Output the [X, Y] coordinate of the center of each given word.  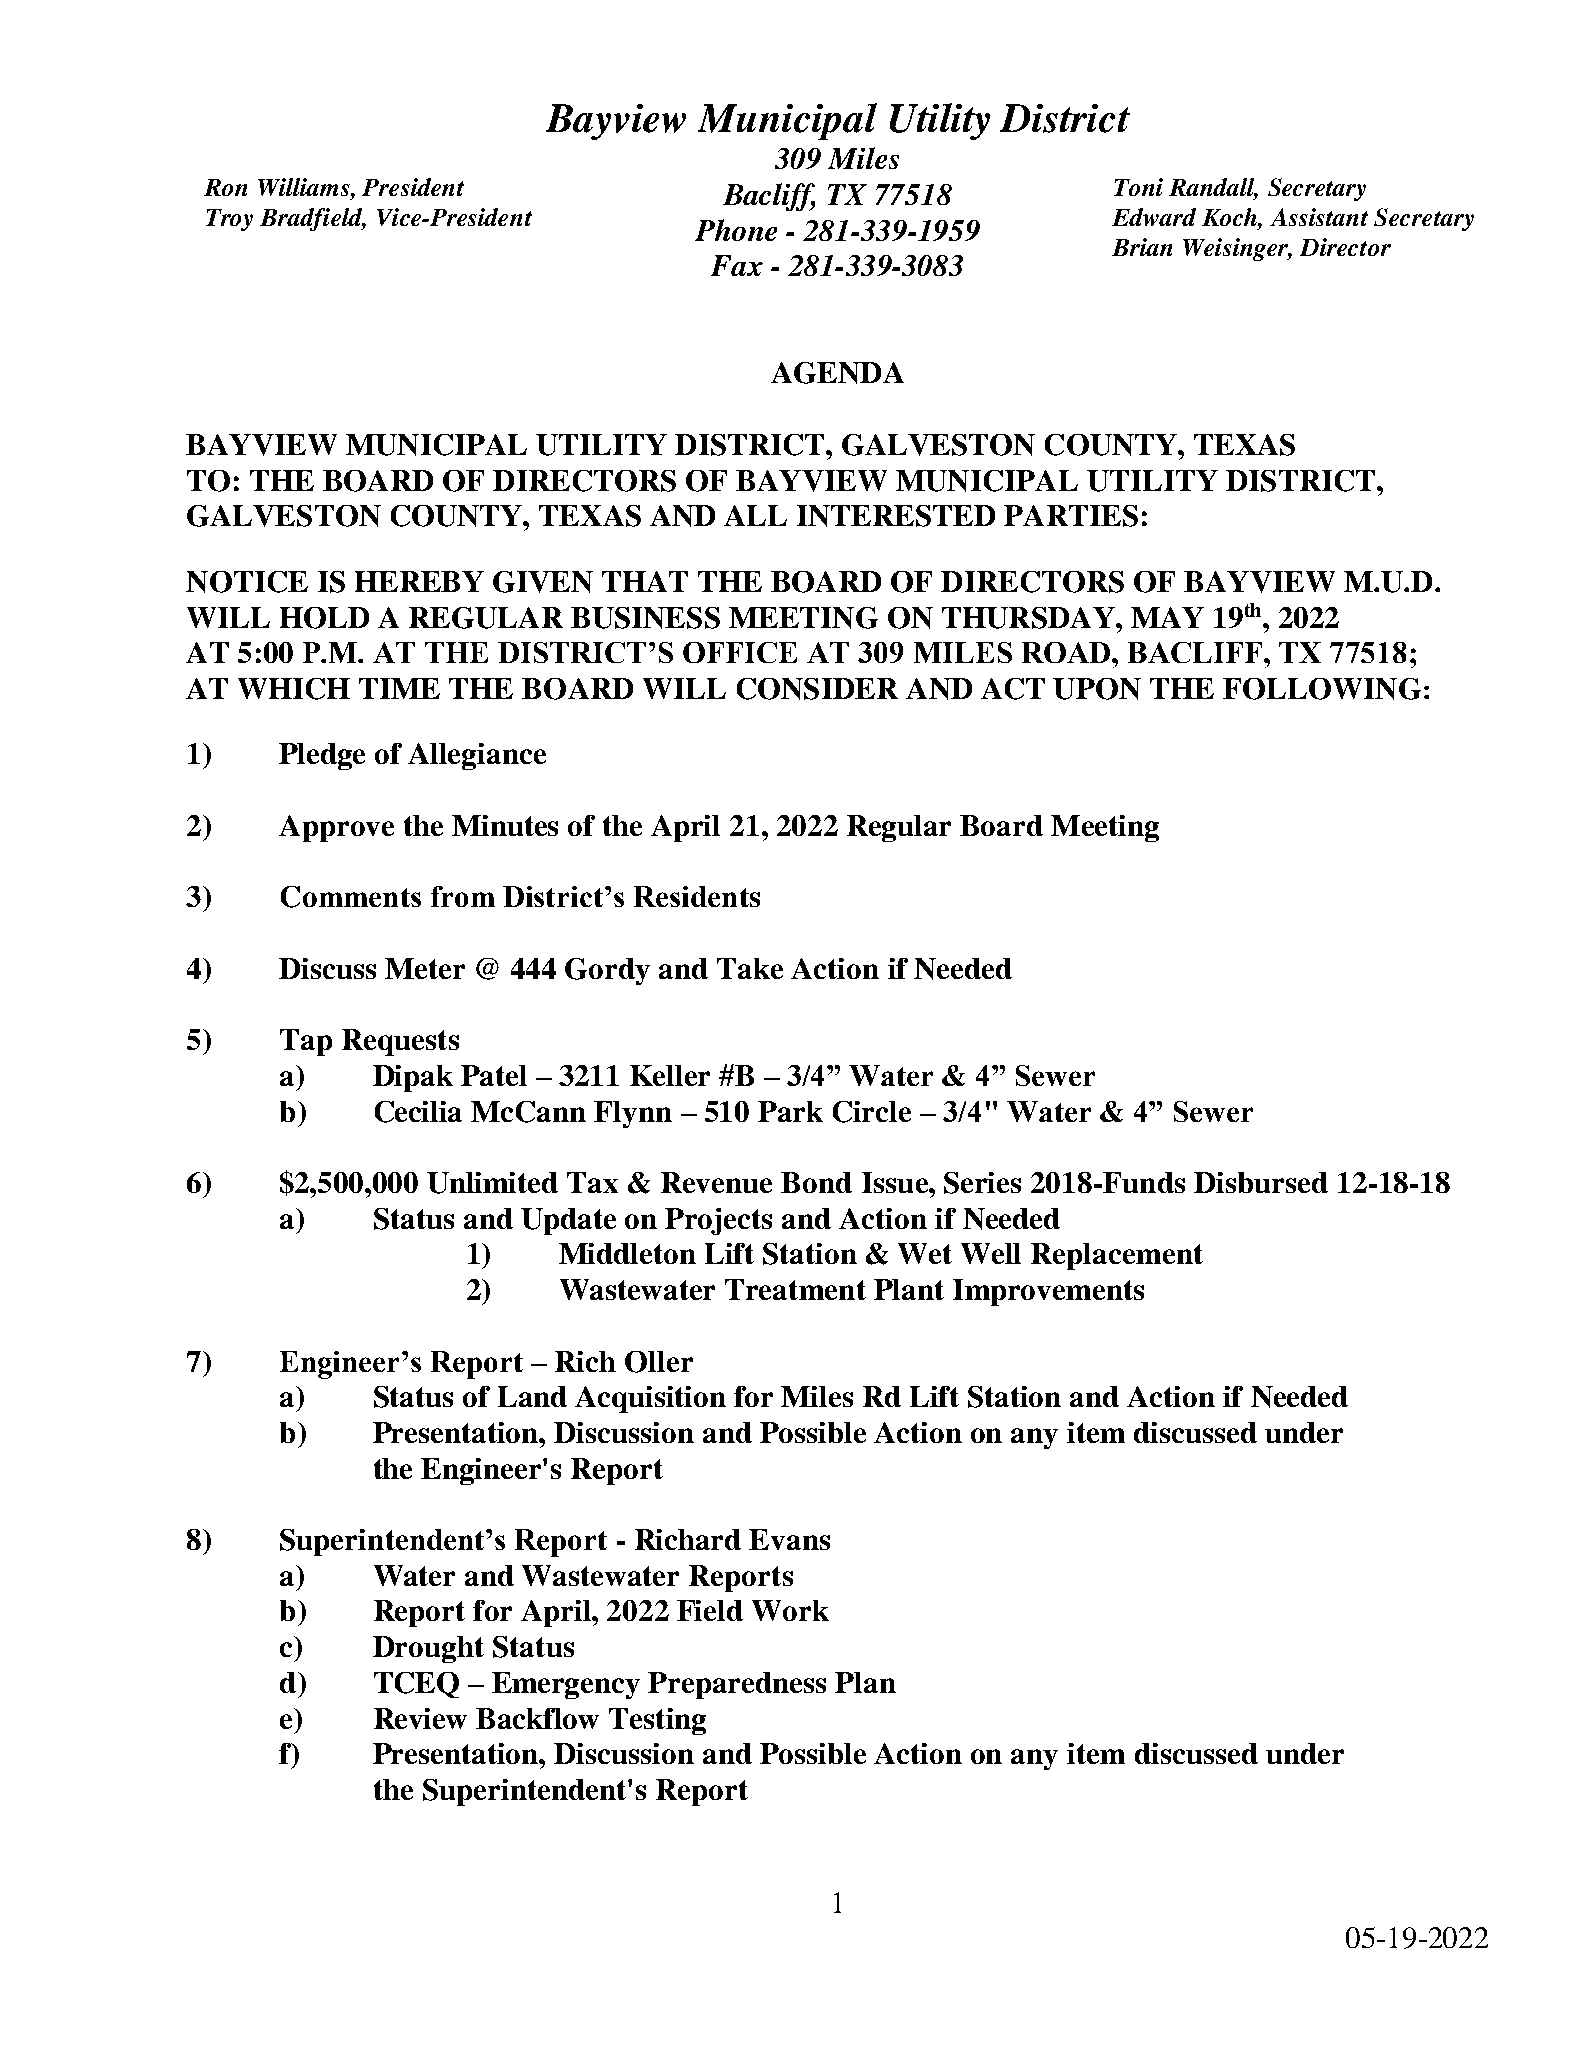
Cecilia [418, 1112]
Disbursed [1261, 1182]
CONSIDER [817, 689]
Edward [1154, 217]
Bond [816, 1182]
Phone [736, 230]
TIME [399, 688]
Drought [428, 1649]
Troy [229, 220]
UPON [1097, 689]
